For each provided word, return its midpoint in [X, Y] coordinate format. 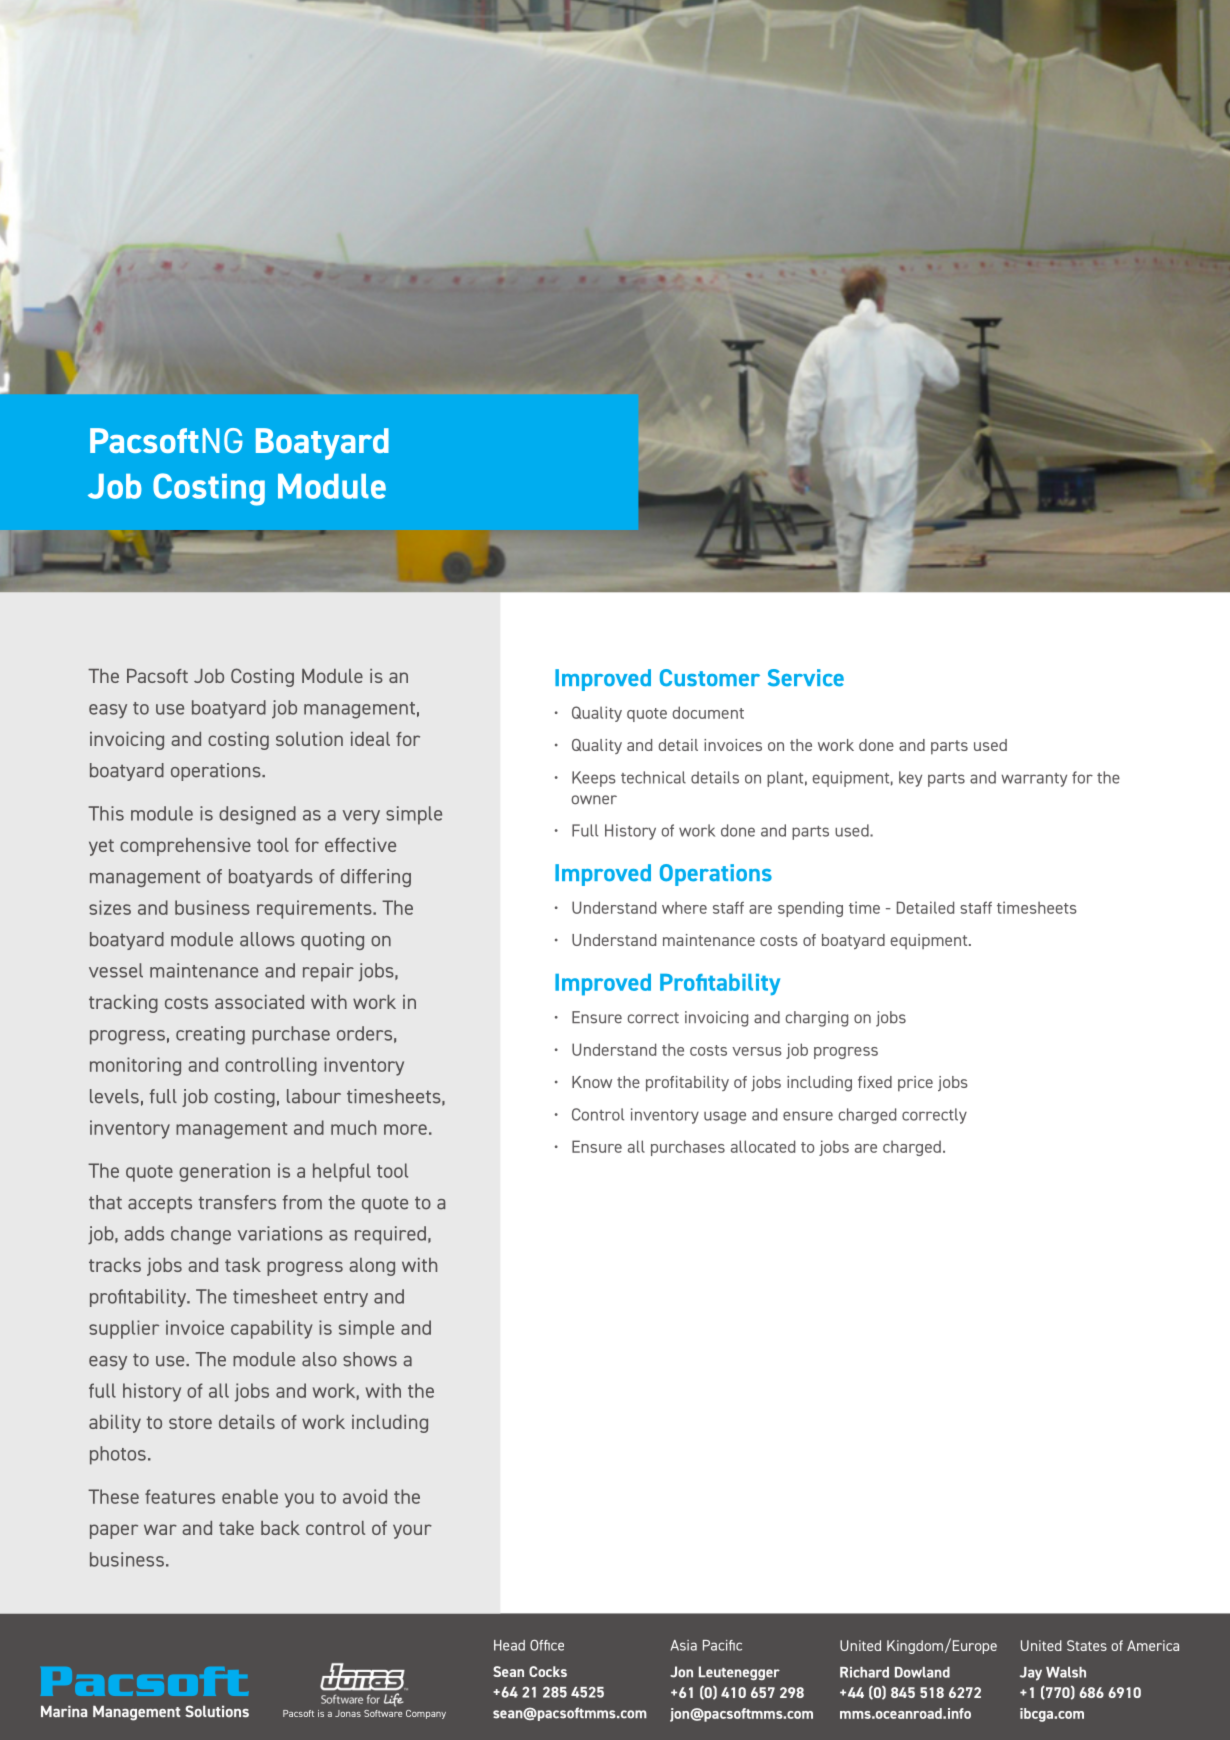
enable [250, 1496]
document [708, 712]
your [412, 1531]
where [684, 907]
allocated [763, 1146]
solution [309, 739]
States [1087, 1645]
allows [267, 939]
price [915, 1084]
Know [592, 1082]
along [372, 1267]
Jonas [348, 1713]
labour [314, 1096]
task [243, 1265]
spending [810, 909]
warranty [1034, 780]
